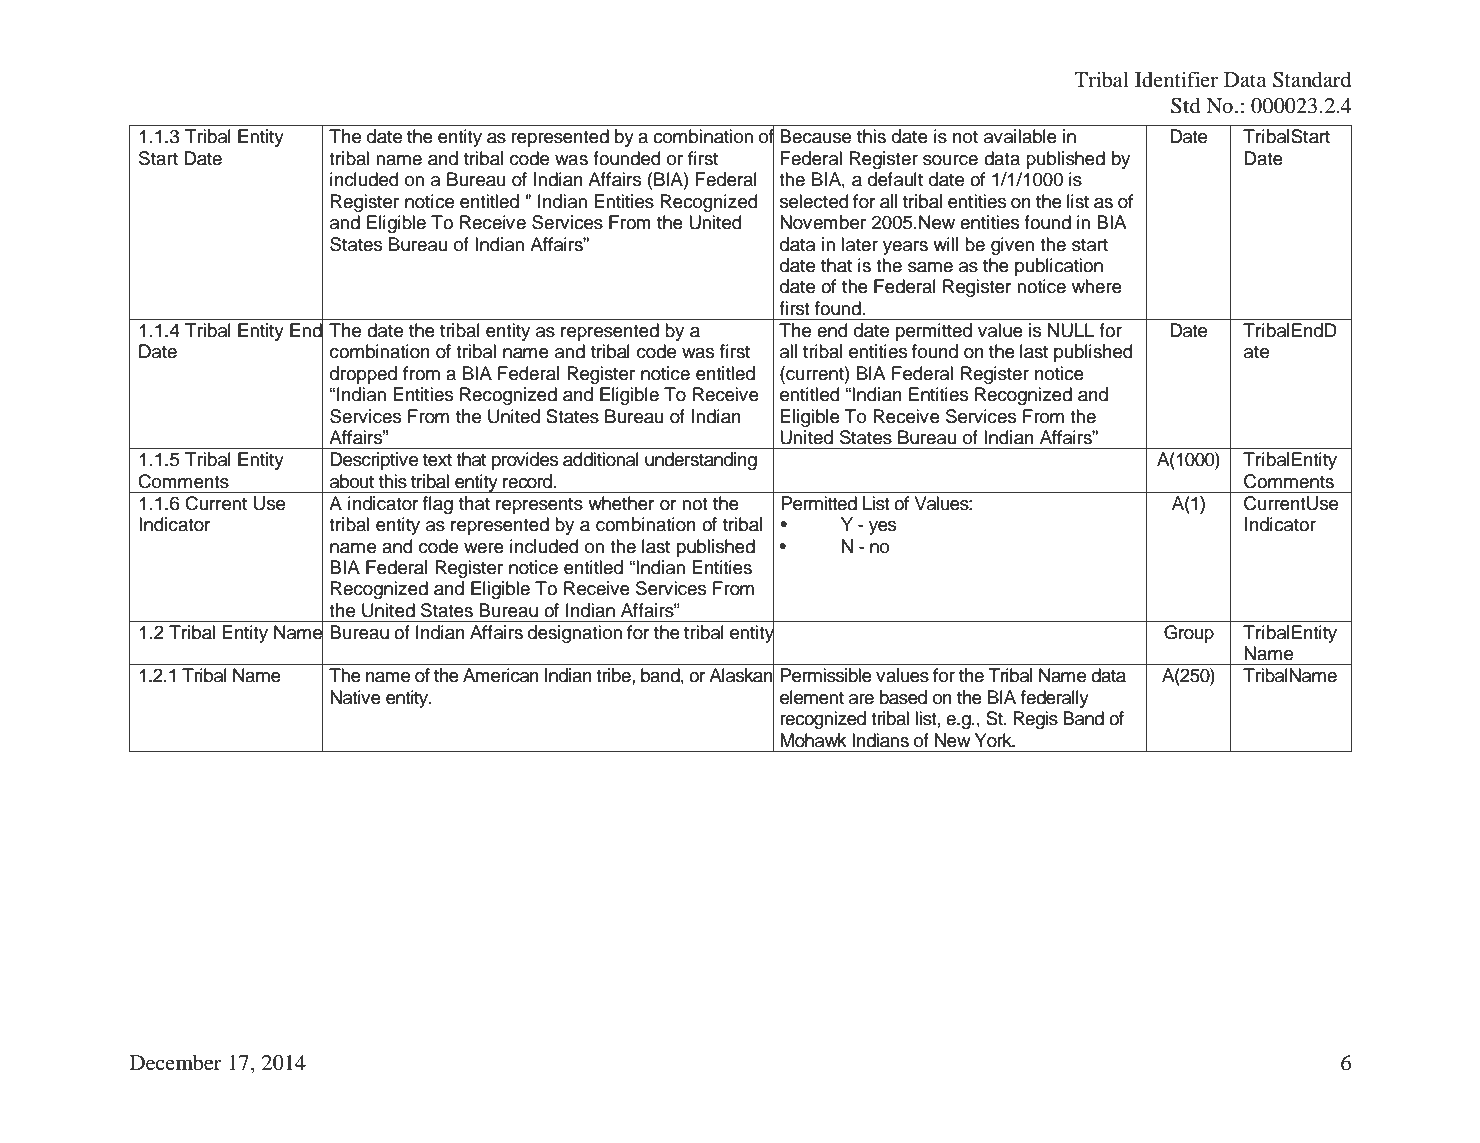 The height and width of the document is (1143, 1480). Describe the element at coordinates (994, 740) in the document. I see `York` at that location.
